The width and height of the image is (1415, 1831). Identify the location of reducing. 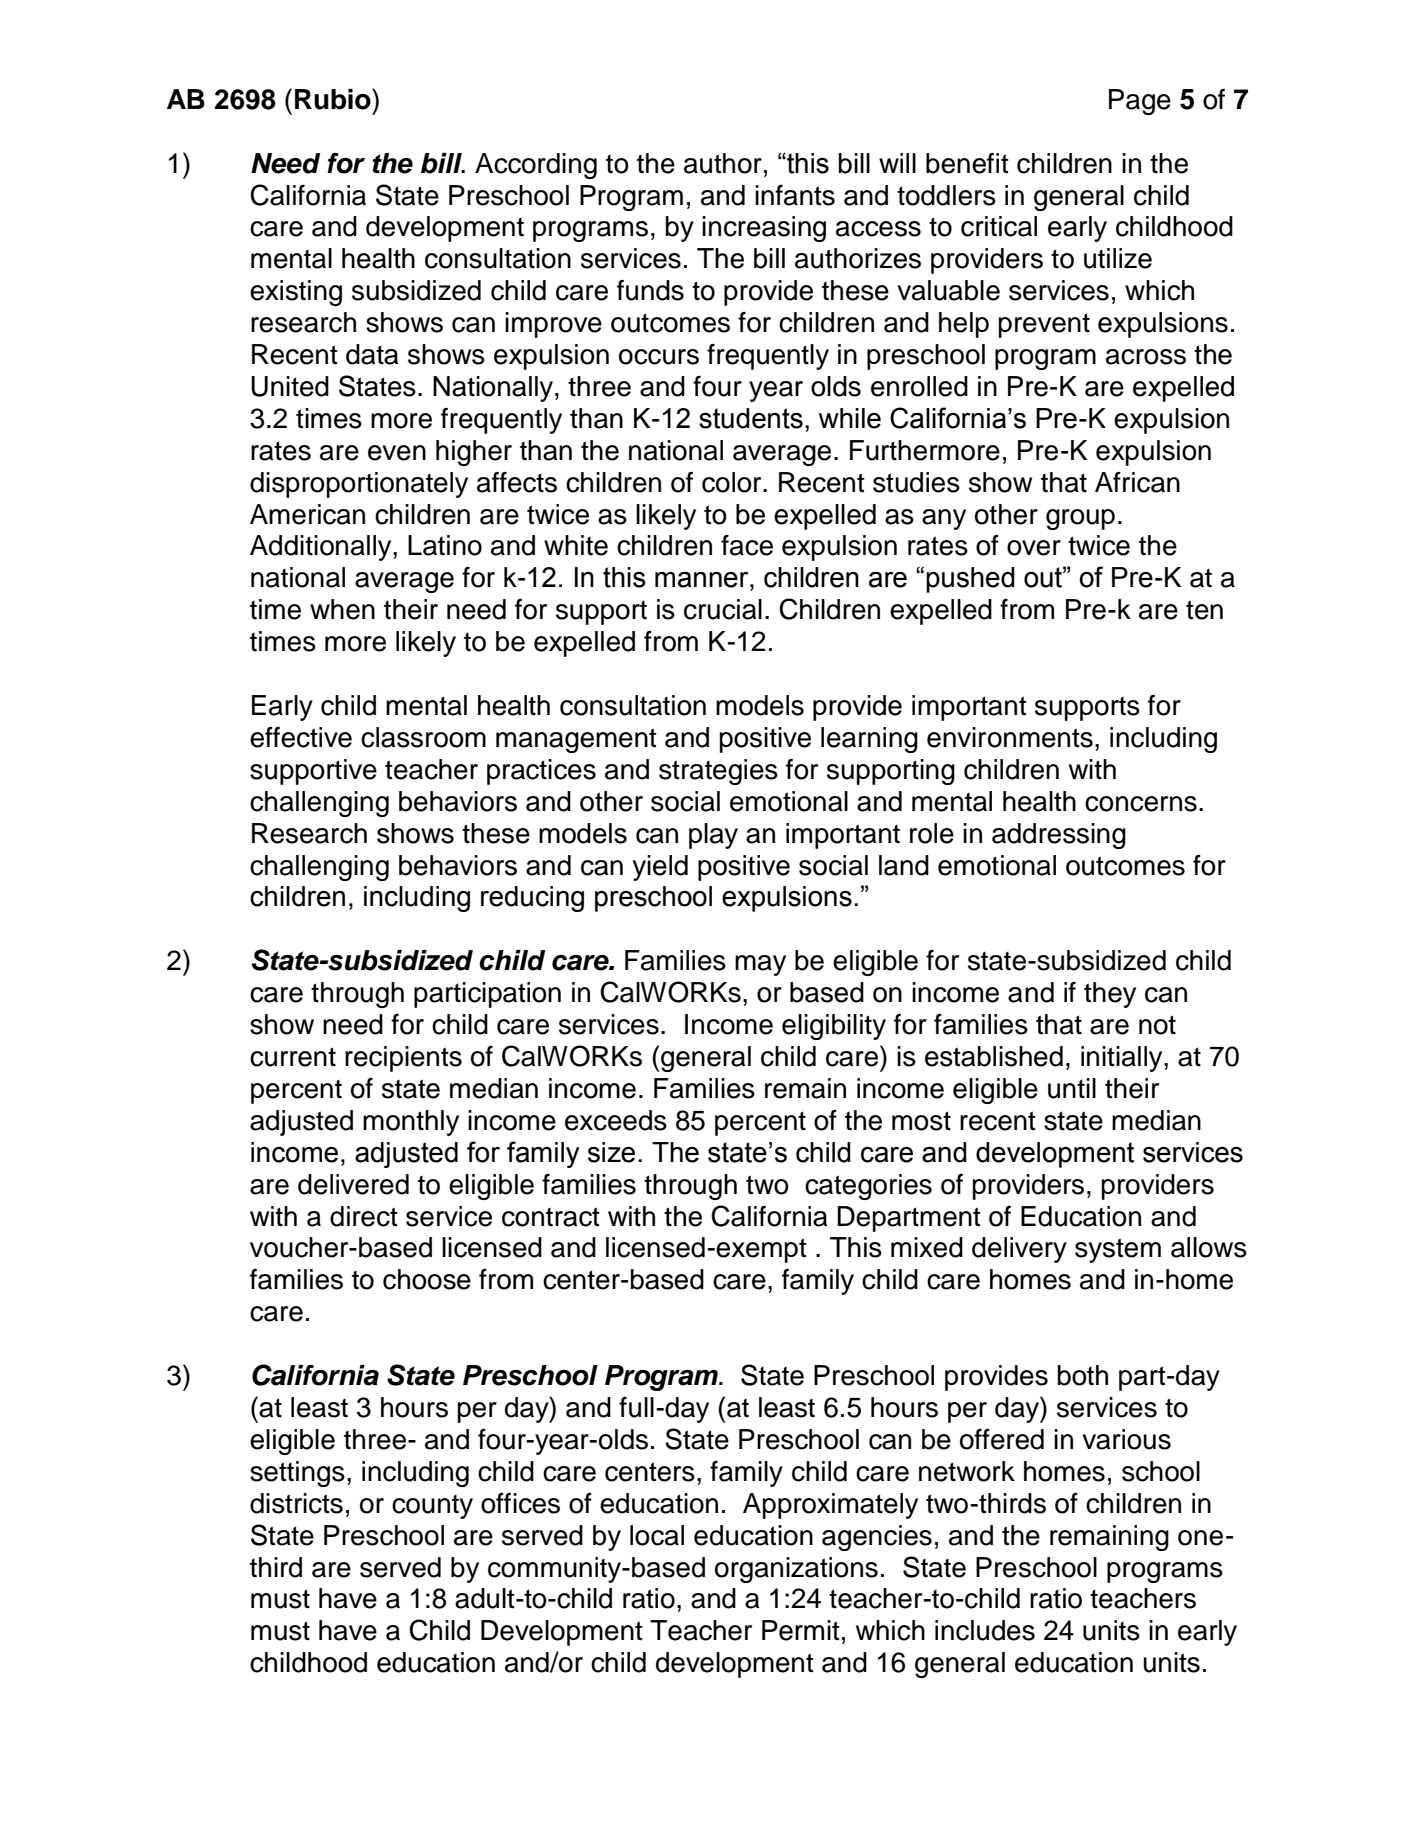
(532, 899).
